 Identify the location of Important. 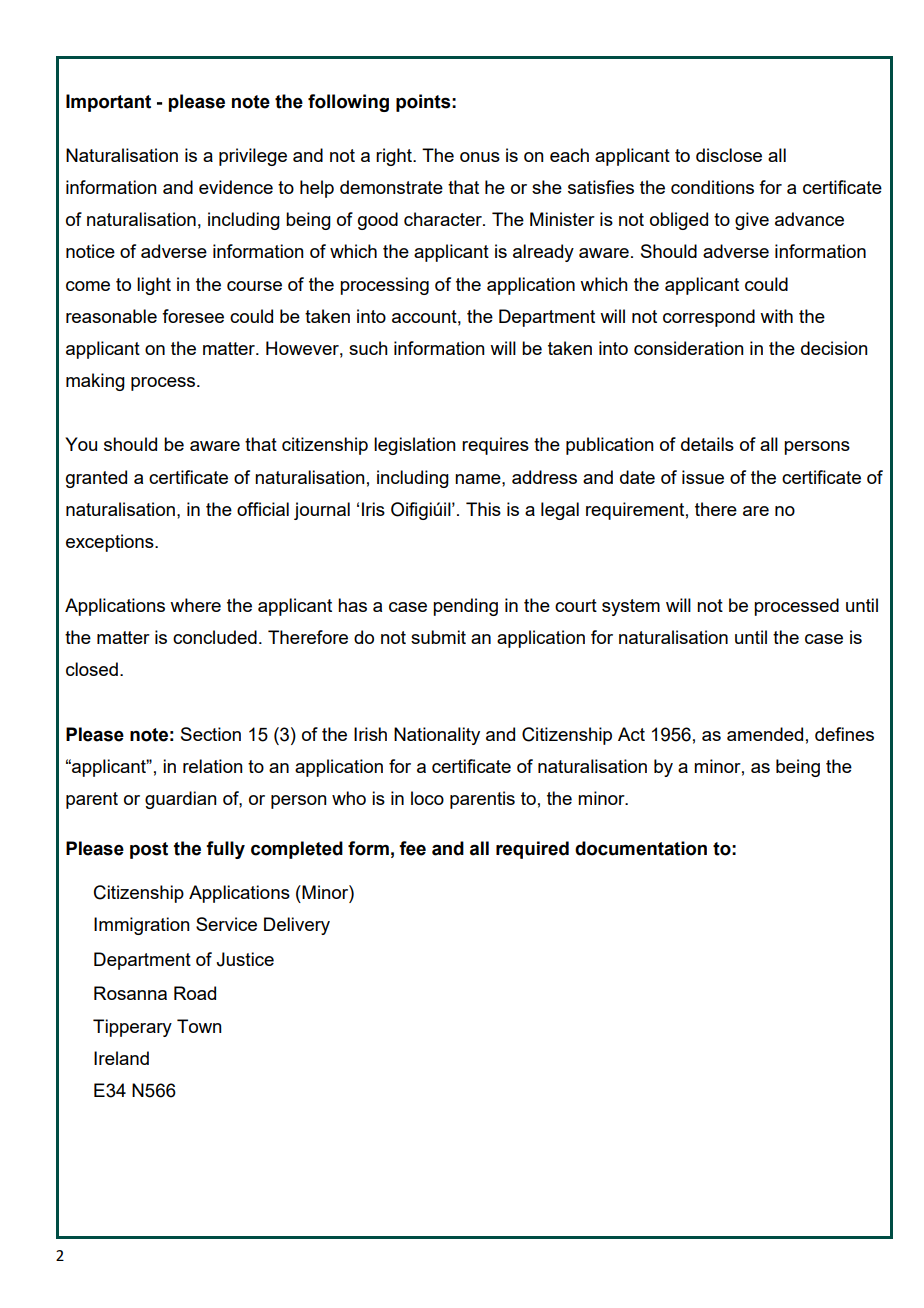
(108, 103).
